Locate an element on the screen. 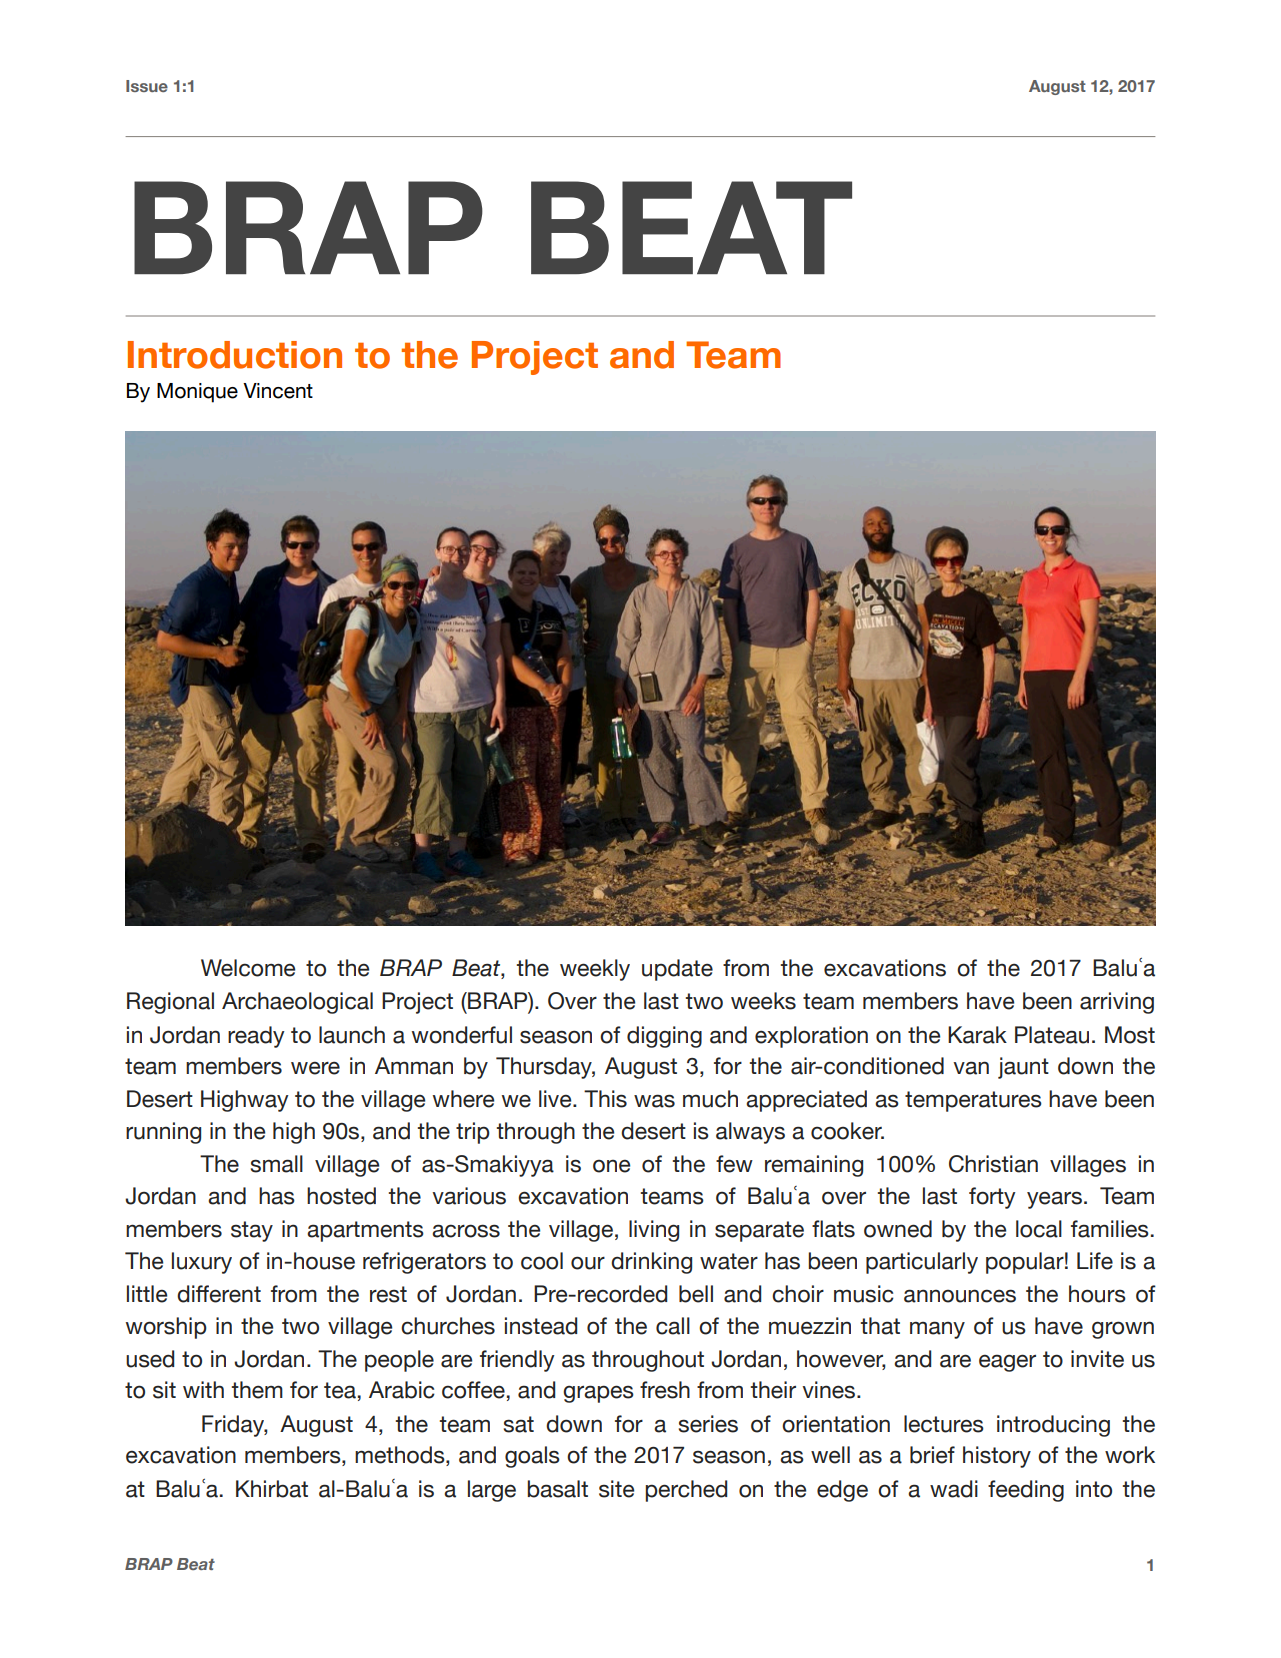 This screenshot has width=1281, height=1658. Issue is located at coordinates (147, 86).
